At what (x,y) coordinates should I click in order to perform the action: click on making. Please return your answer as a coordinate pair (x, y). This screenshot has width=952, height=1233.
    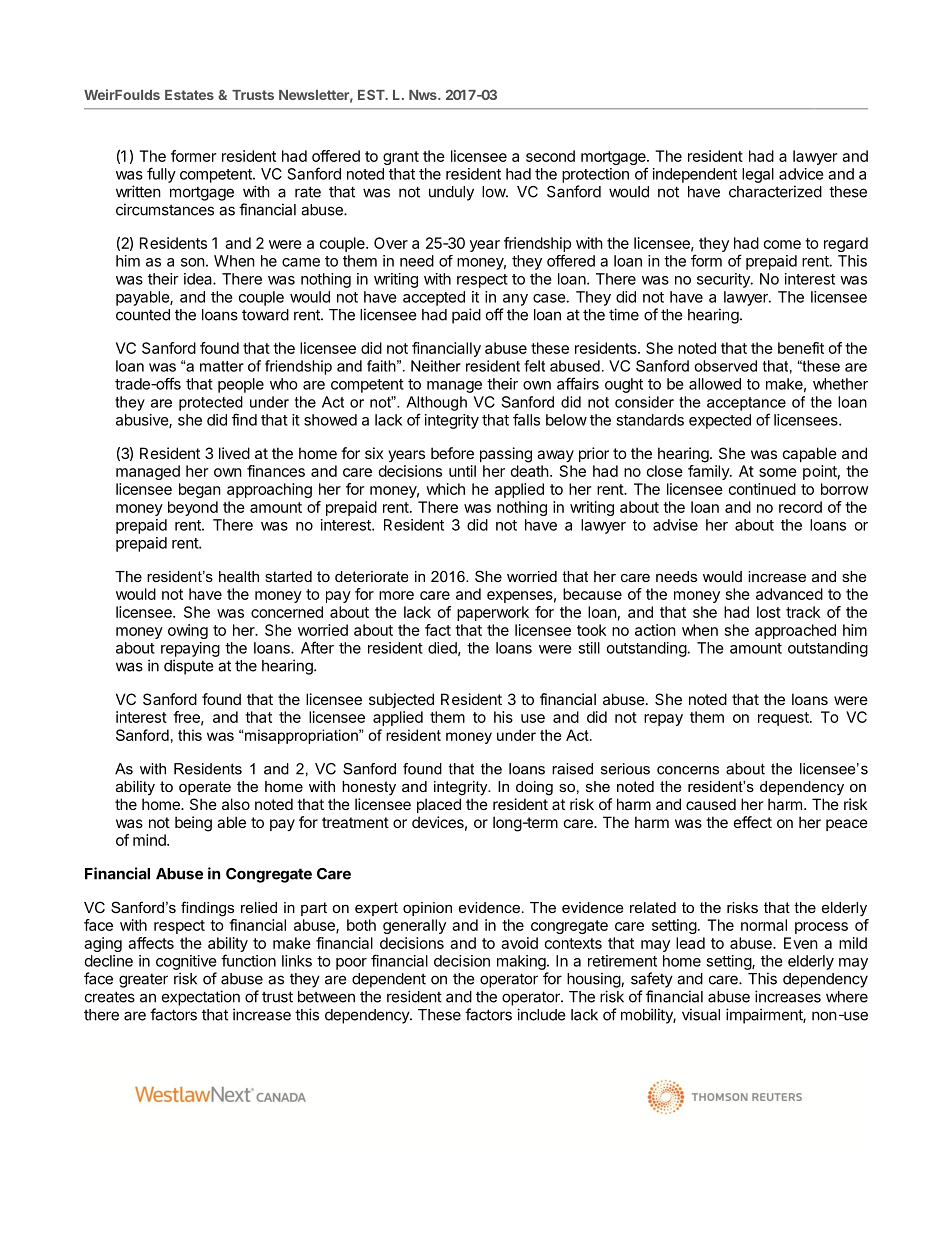
    Looking at the image, I should click on (521, 962).
